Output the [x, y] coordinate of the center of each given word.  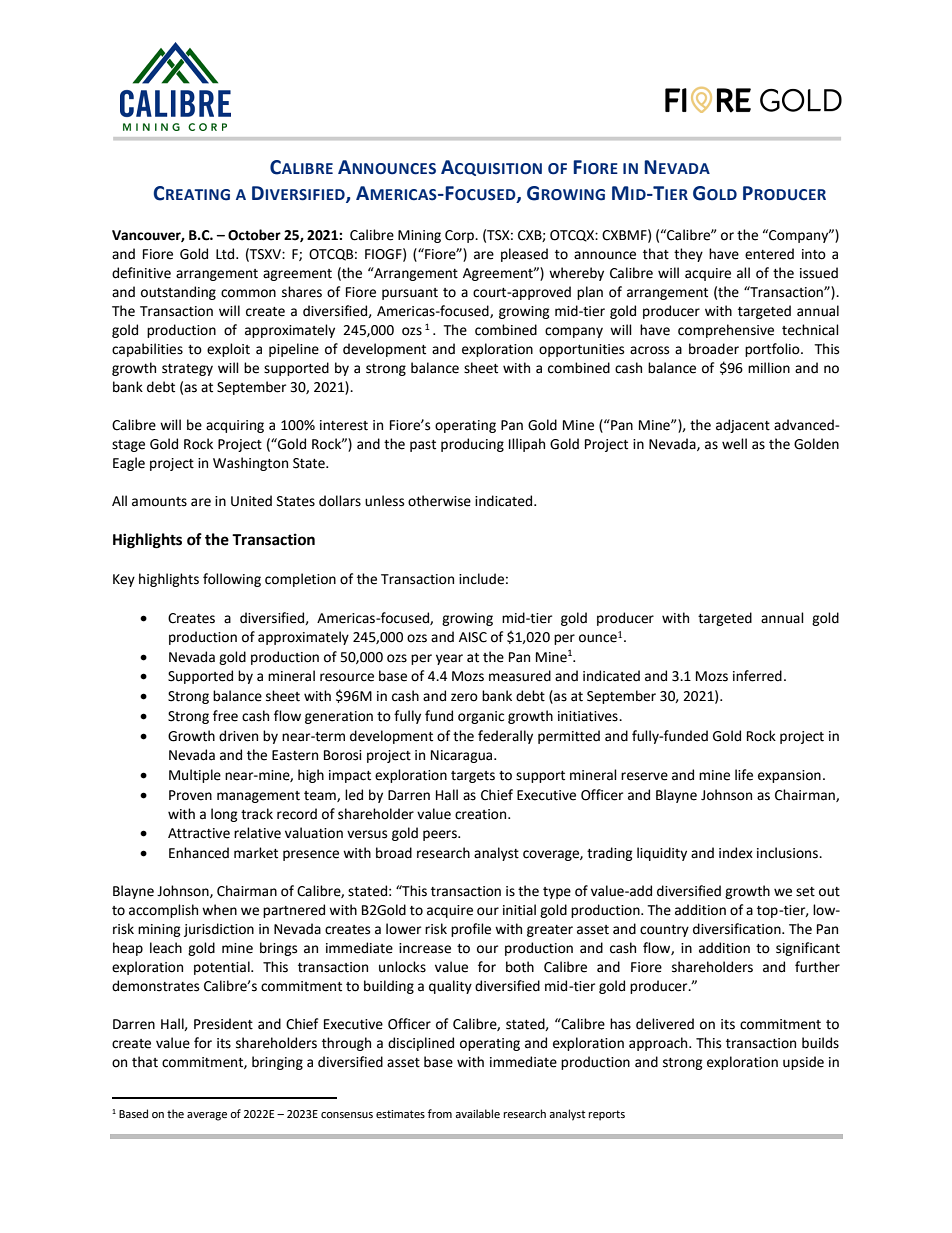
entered [769, 254]
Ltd [226, 254]
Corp [461, 236]
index [736, 853]
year [449, 659]
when [219, 910]
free [225, 716]
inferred [757, 676]
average [207, 1116]
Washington [250, 464]
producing [472, 445]
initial [519, 910]
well [734, 444]
